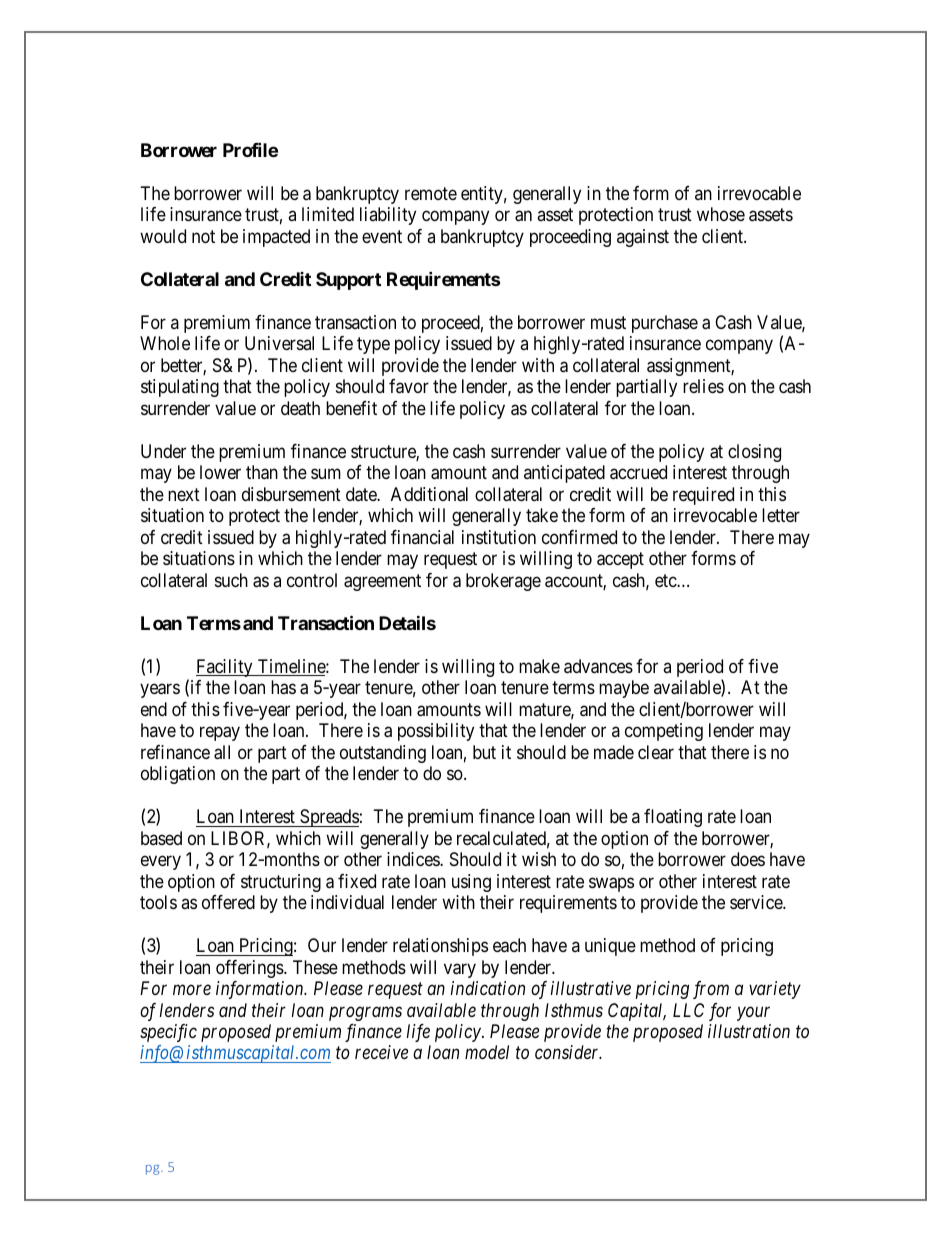  What do you see at coordinates (300, 408) in the page?
I see `death` at bounding box center [300, 408].
